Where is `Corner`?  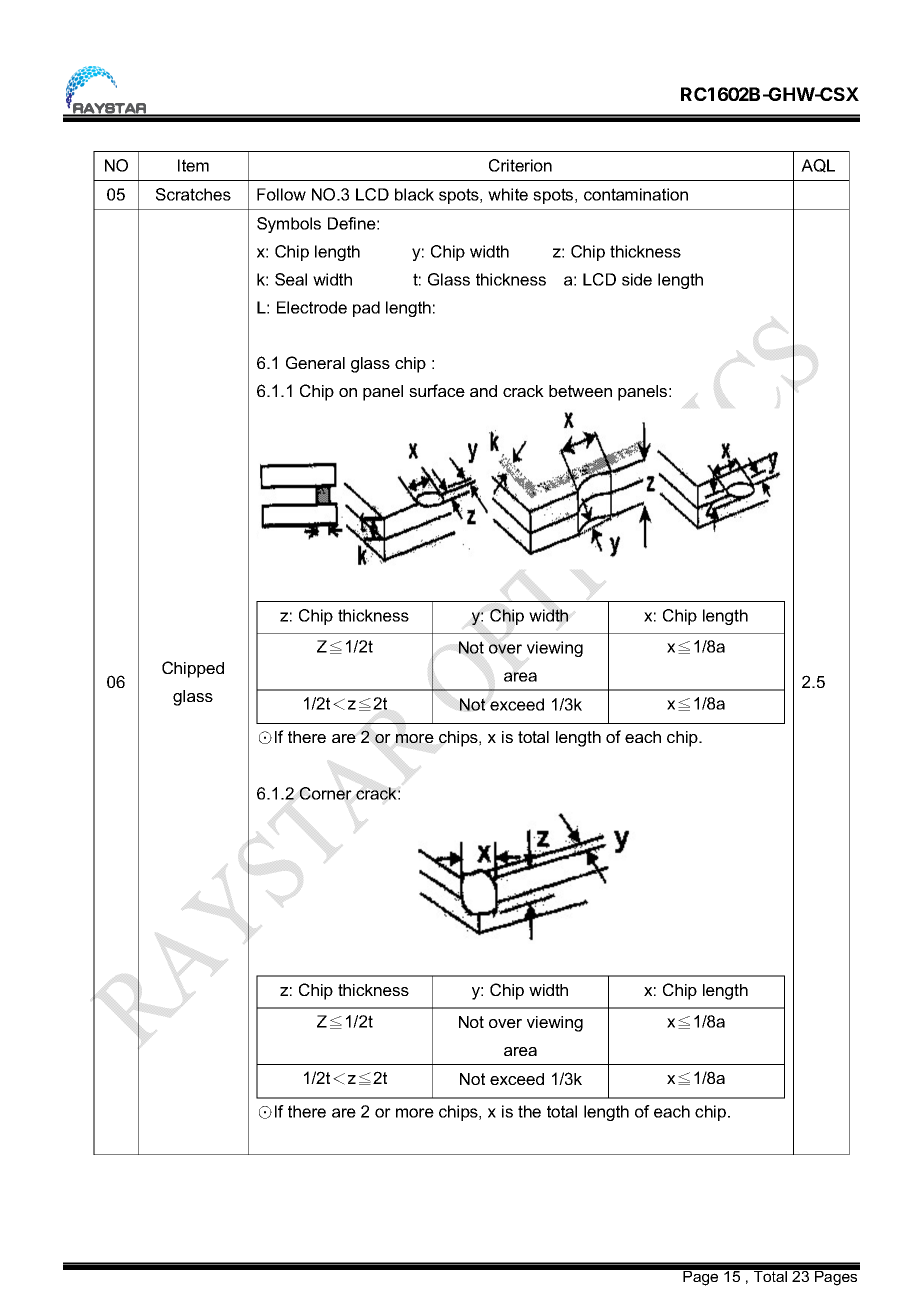 Corner is located at coordinates (326, 793).
